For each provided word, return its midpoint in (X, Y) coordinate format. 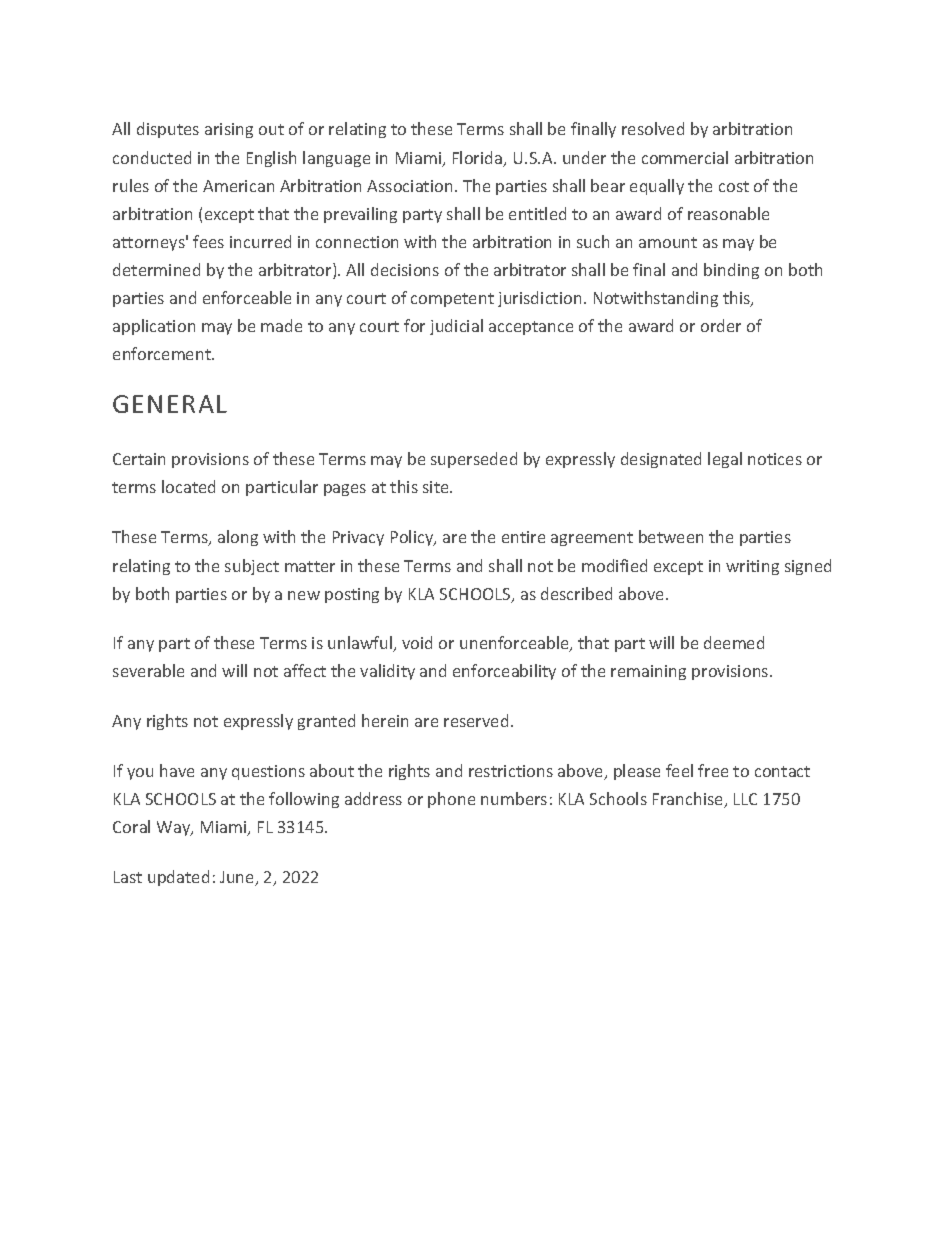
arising (229, 130)
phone (451, 800)
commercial (685, 157)
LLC (745, 799)
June (238, 878)
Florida (479, 159)
